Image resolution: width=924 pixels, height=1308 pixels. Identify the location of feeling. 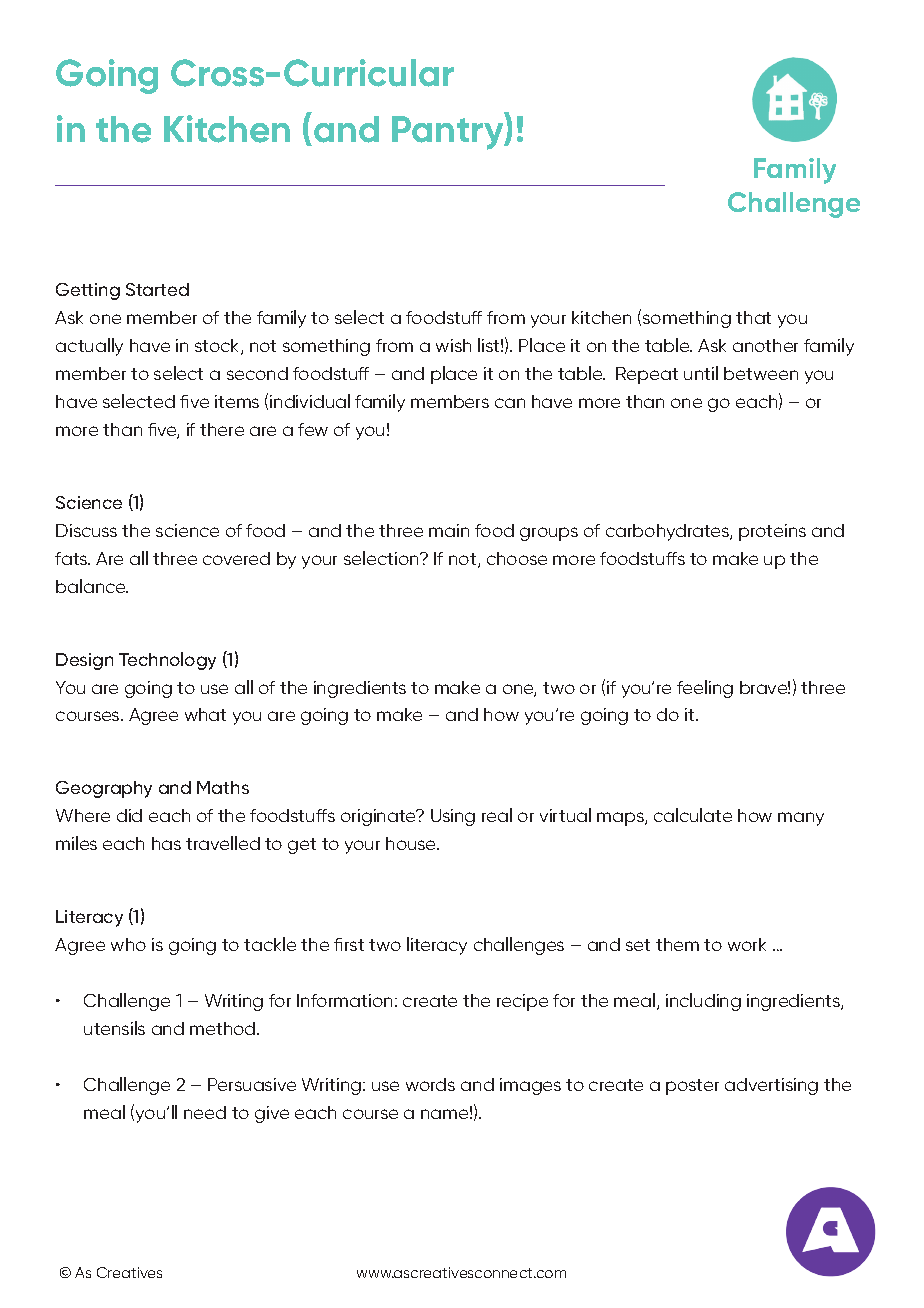
(705, 689).
